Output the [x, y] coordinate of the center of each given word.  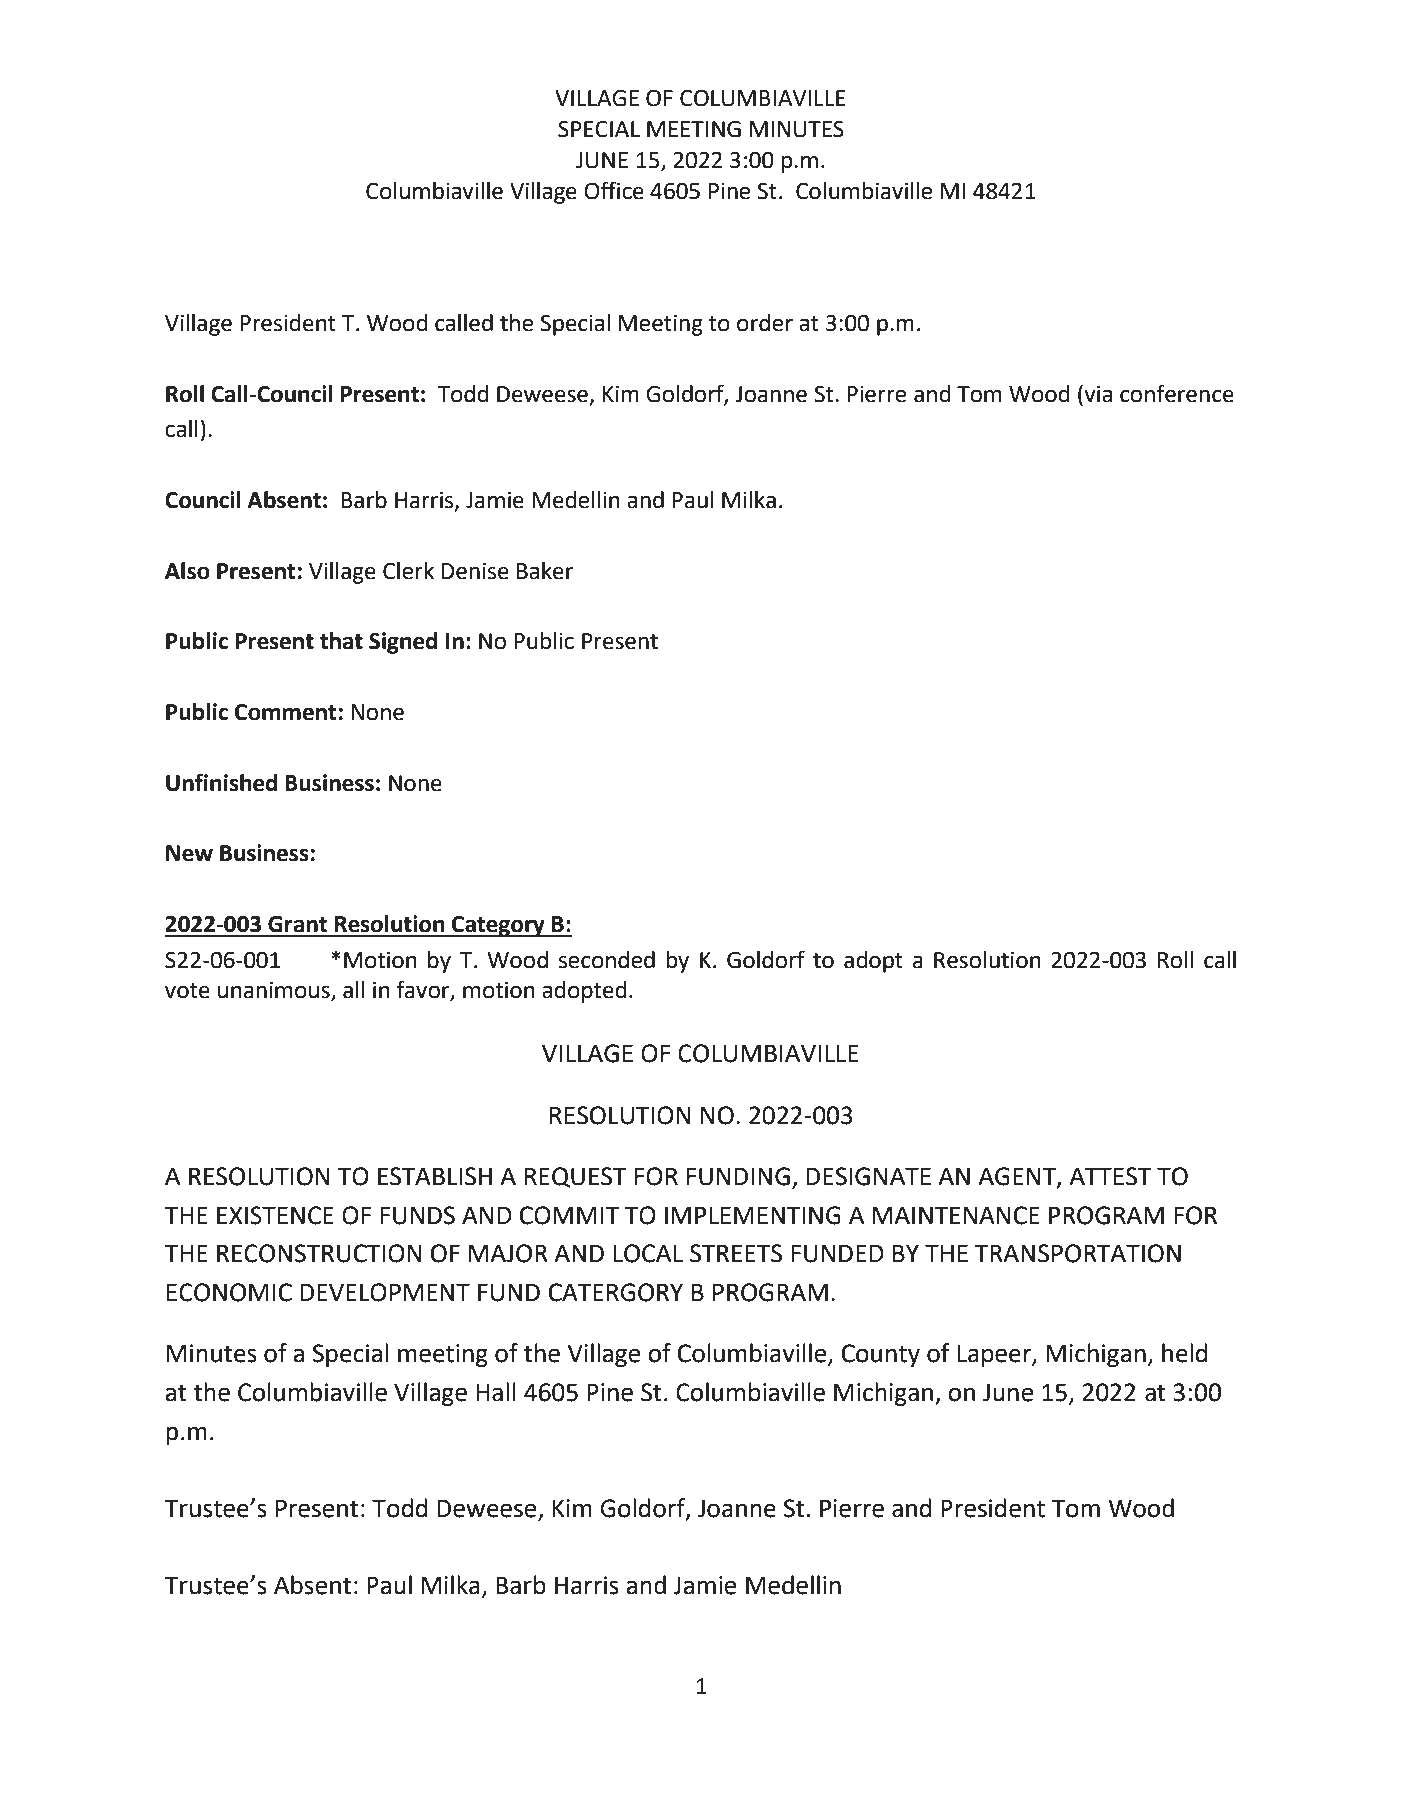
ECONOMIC [229, 1292]
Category [498, 926]
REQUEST [576, 1177]
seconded [607, 960]
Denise [475, 571]
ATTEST [1110, 1176]
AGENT [1018, 1177]
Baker [545, 571]
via [1097, 393]
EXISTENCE [275, 1215]
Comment [285, 712]
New [189, 853]
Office [614, 190]
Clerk [408, 571]
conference [1177, 393]
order [765, 323]
